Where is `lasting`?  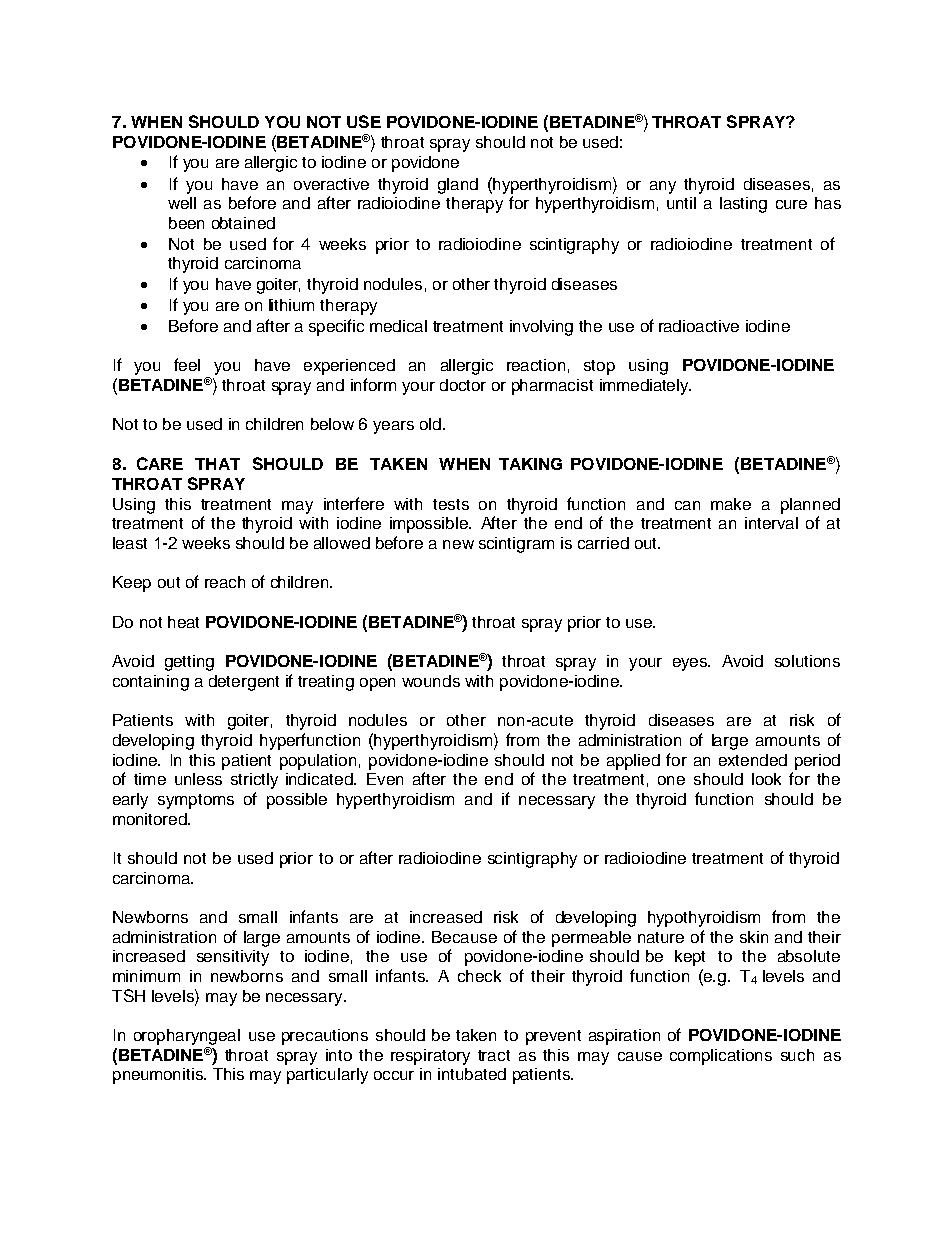
lasting is located at coordinates (743, 205).
